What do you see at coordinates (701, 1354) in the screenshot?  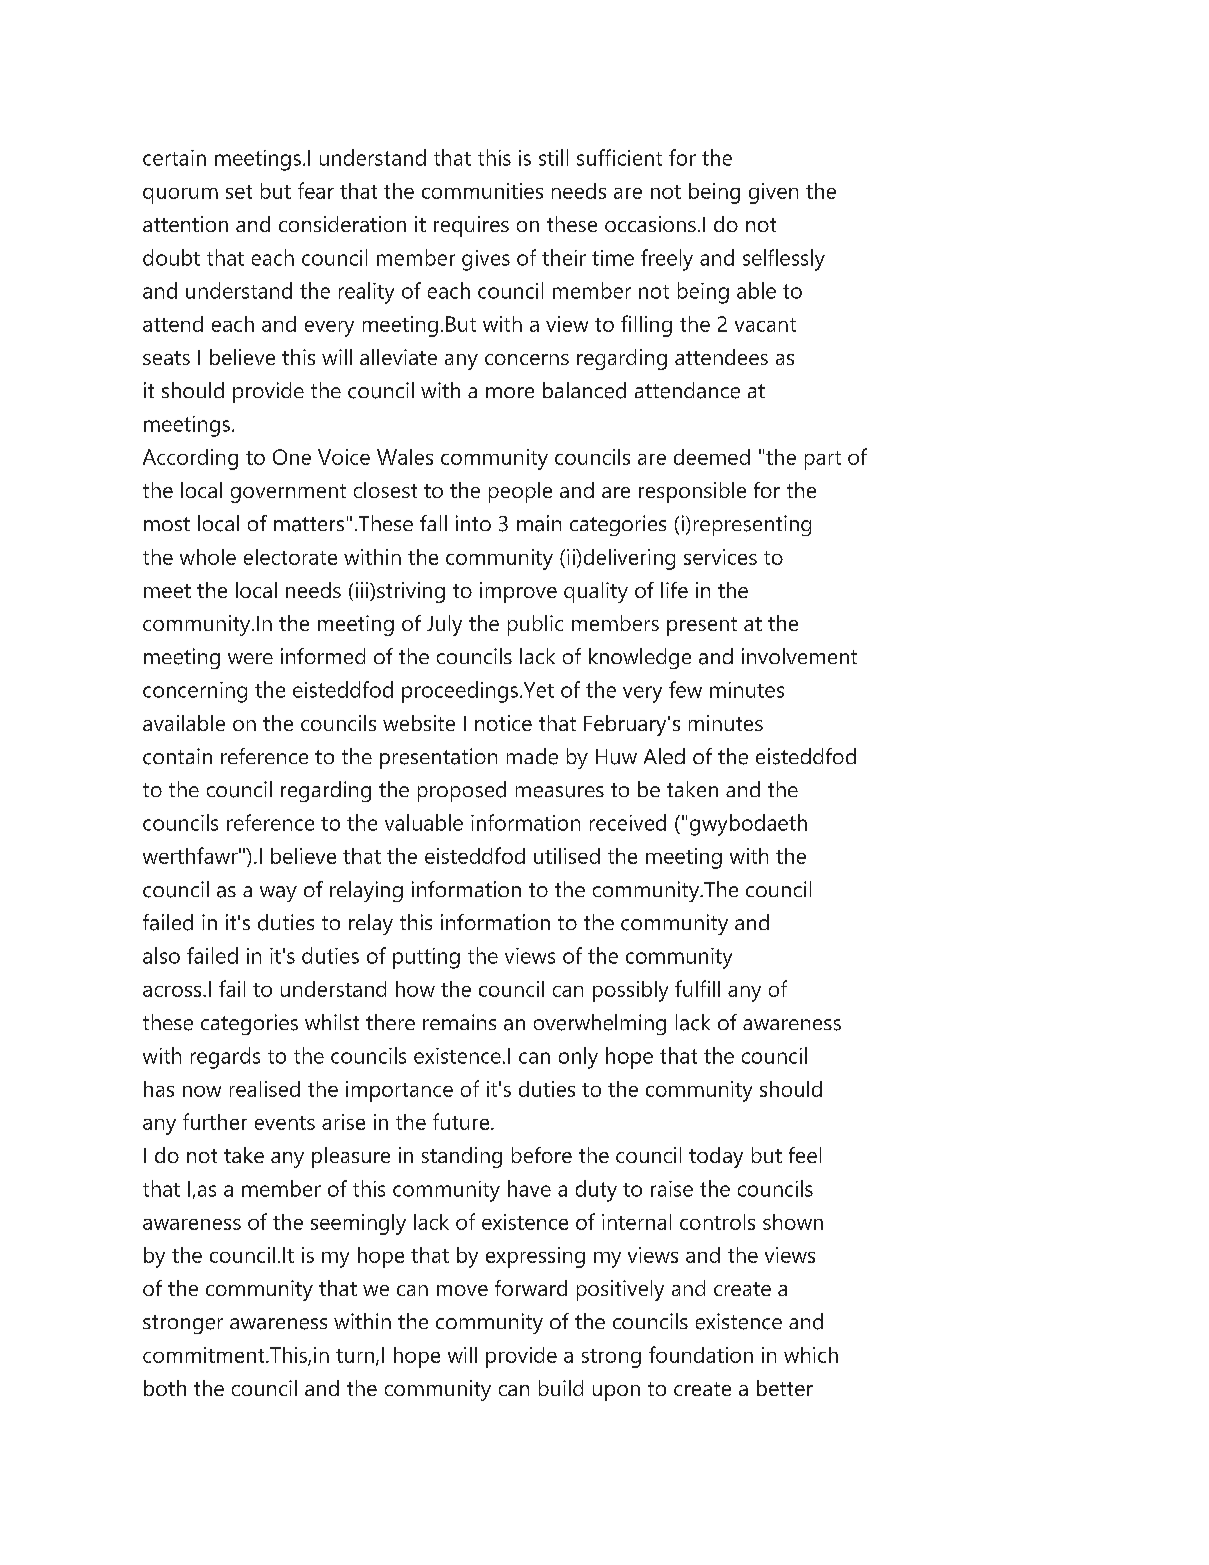 I see `foundation` at bounding box center [701, 1354].
